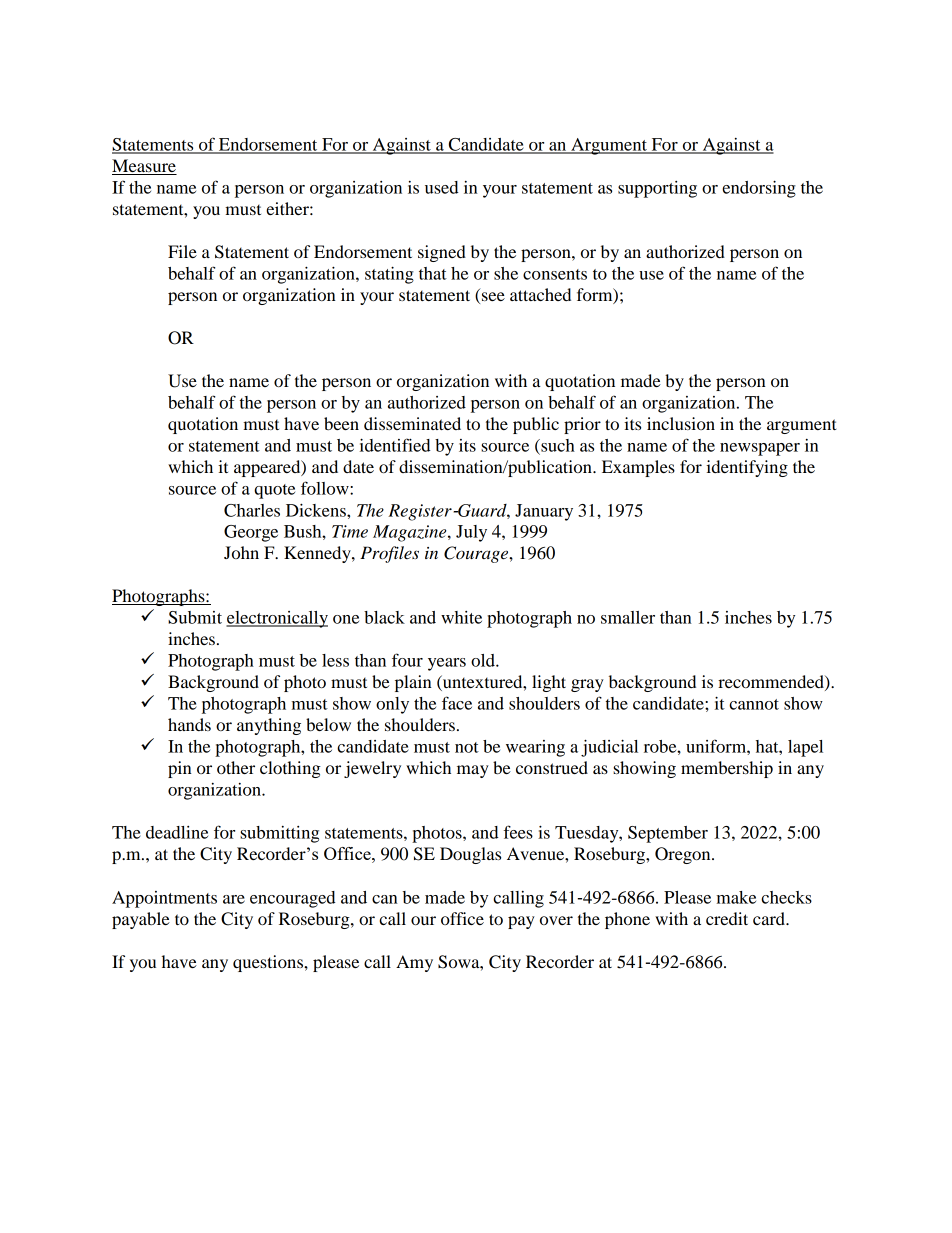 The width and height of the screenshot is (952, 1233). I want to click on cannot, so click(754, 704).
